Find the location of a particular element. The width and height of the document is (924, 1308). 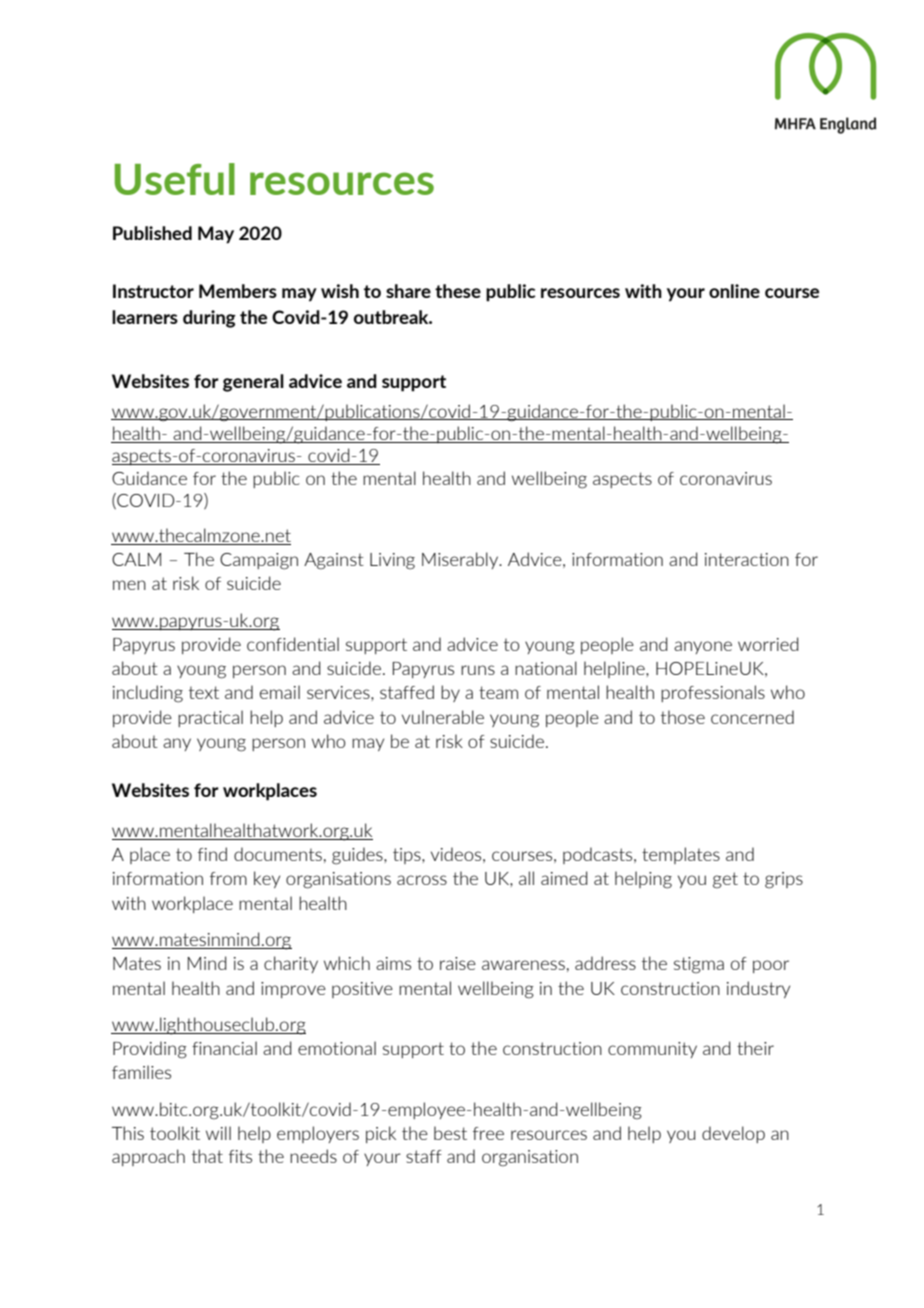

runs is located at coordinates (478, 670).
